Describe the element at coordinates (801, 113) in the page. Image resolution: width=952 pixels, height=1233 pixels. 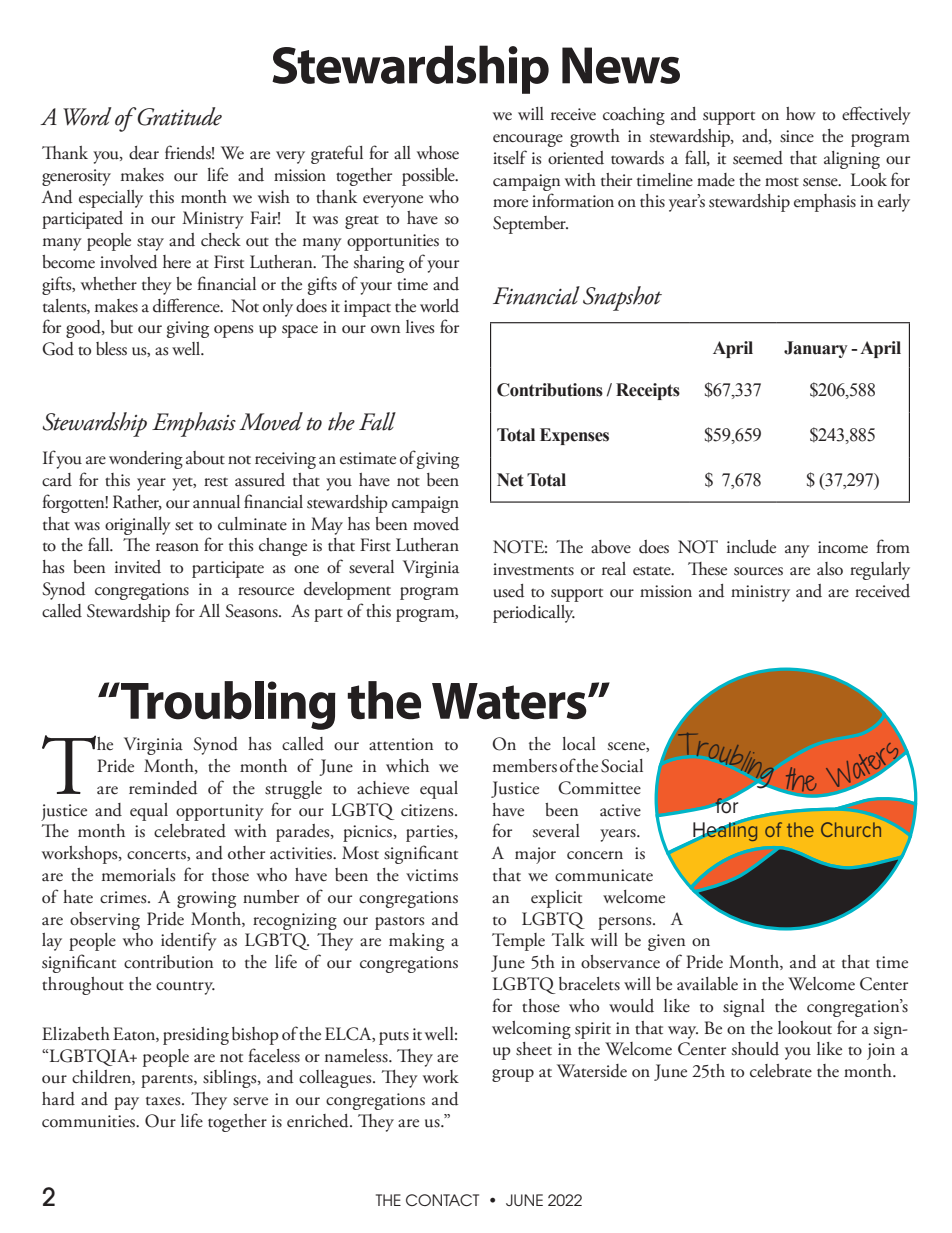
I see `how` at that location.
